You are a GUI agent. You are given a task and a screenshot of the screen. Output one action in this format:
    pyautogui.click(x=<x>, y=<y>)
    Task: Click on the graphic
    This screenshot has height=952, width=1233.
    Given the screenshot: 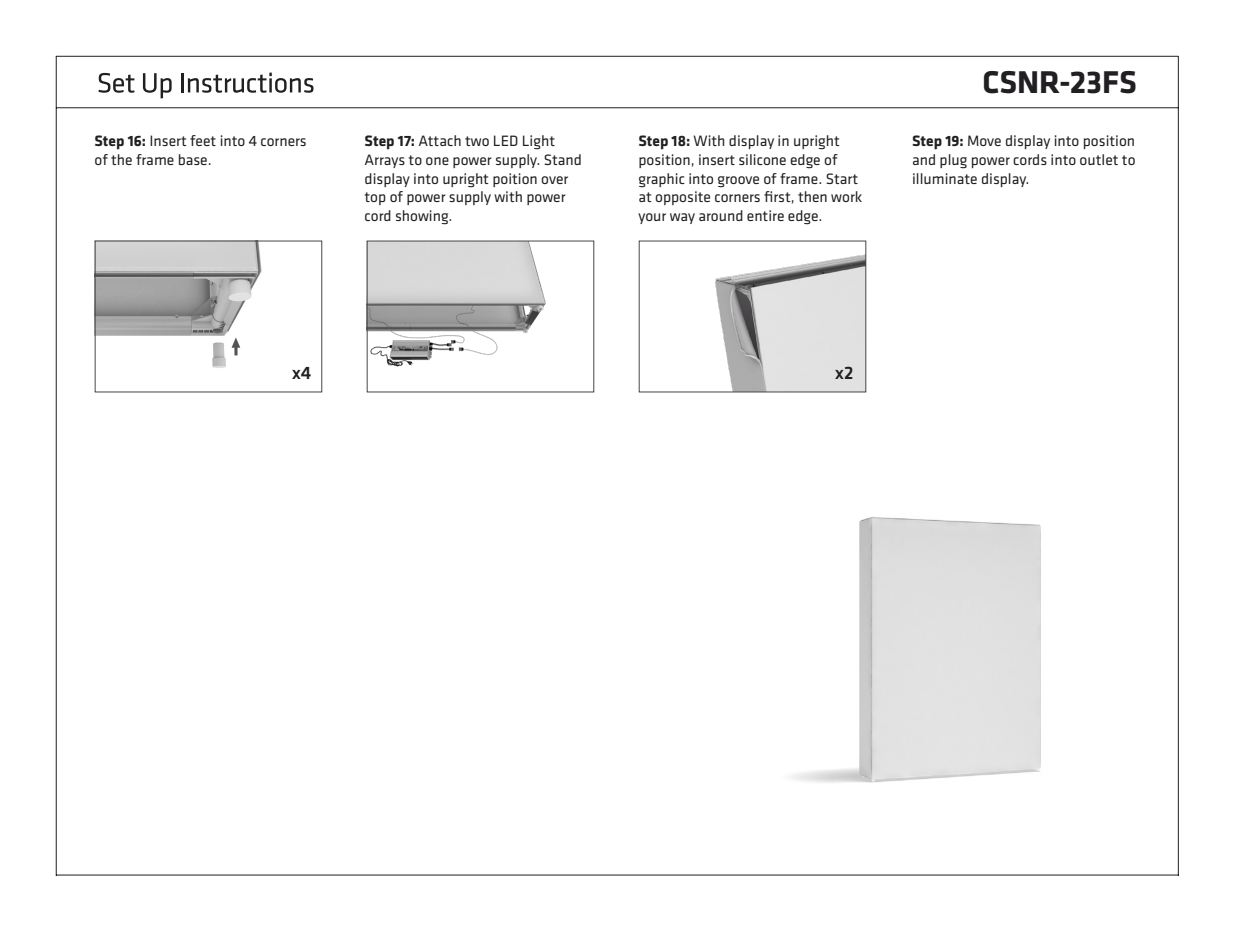 What is the action you would take?
    pyautogui.click(x=662, y=180)
